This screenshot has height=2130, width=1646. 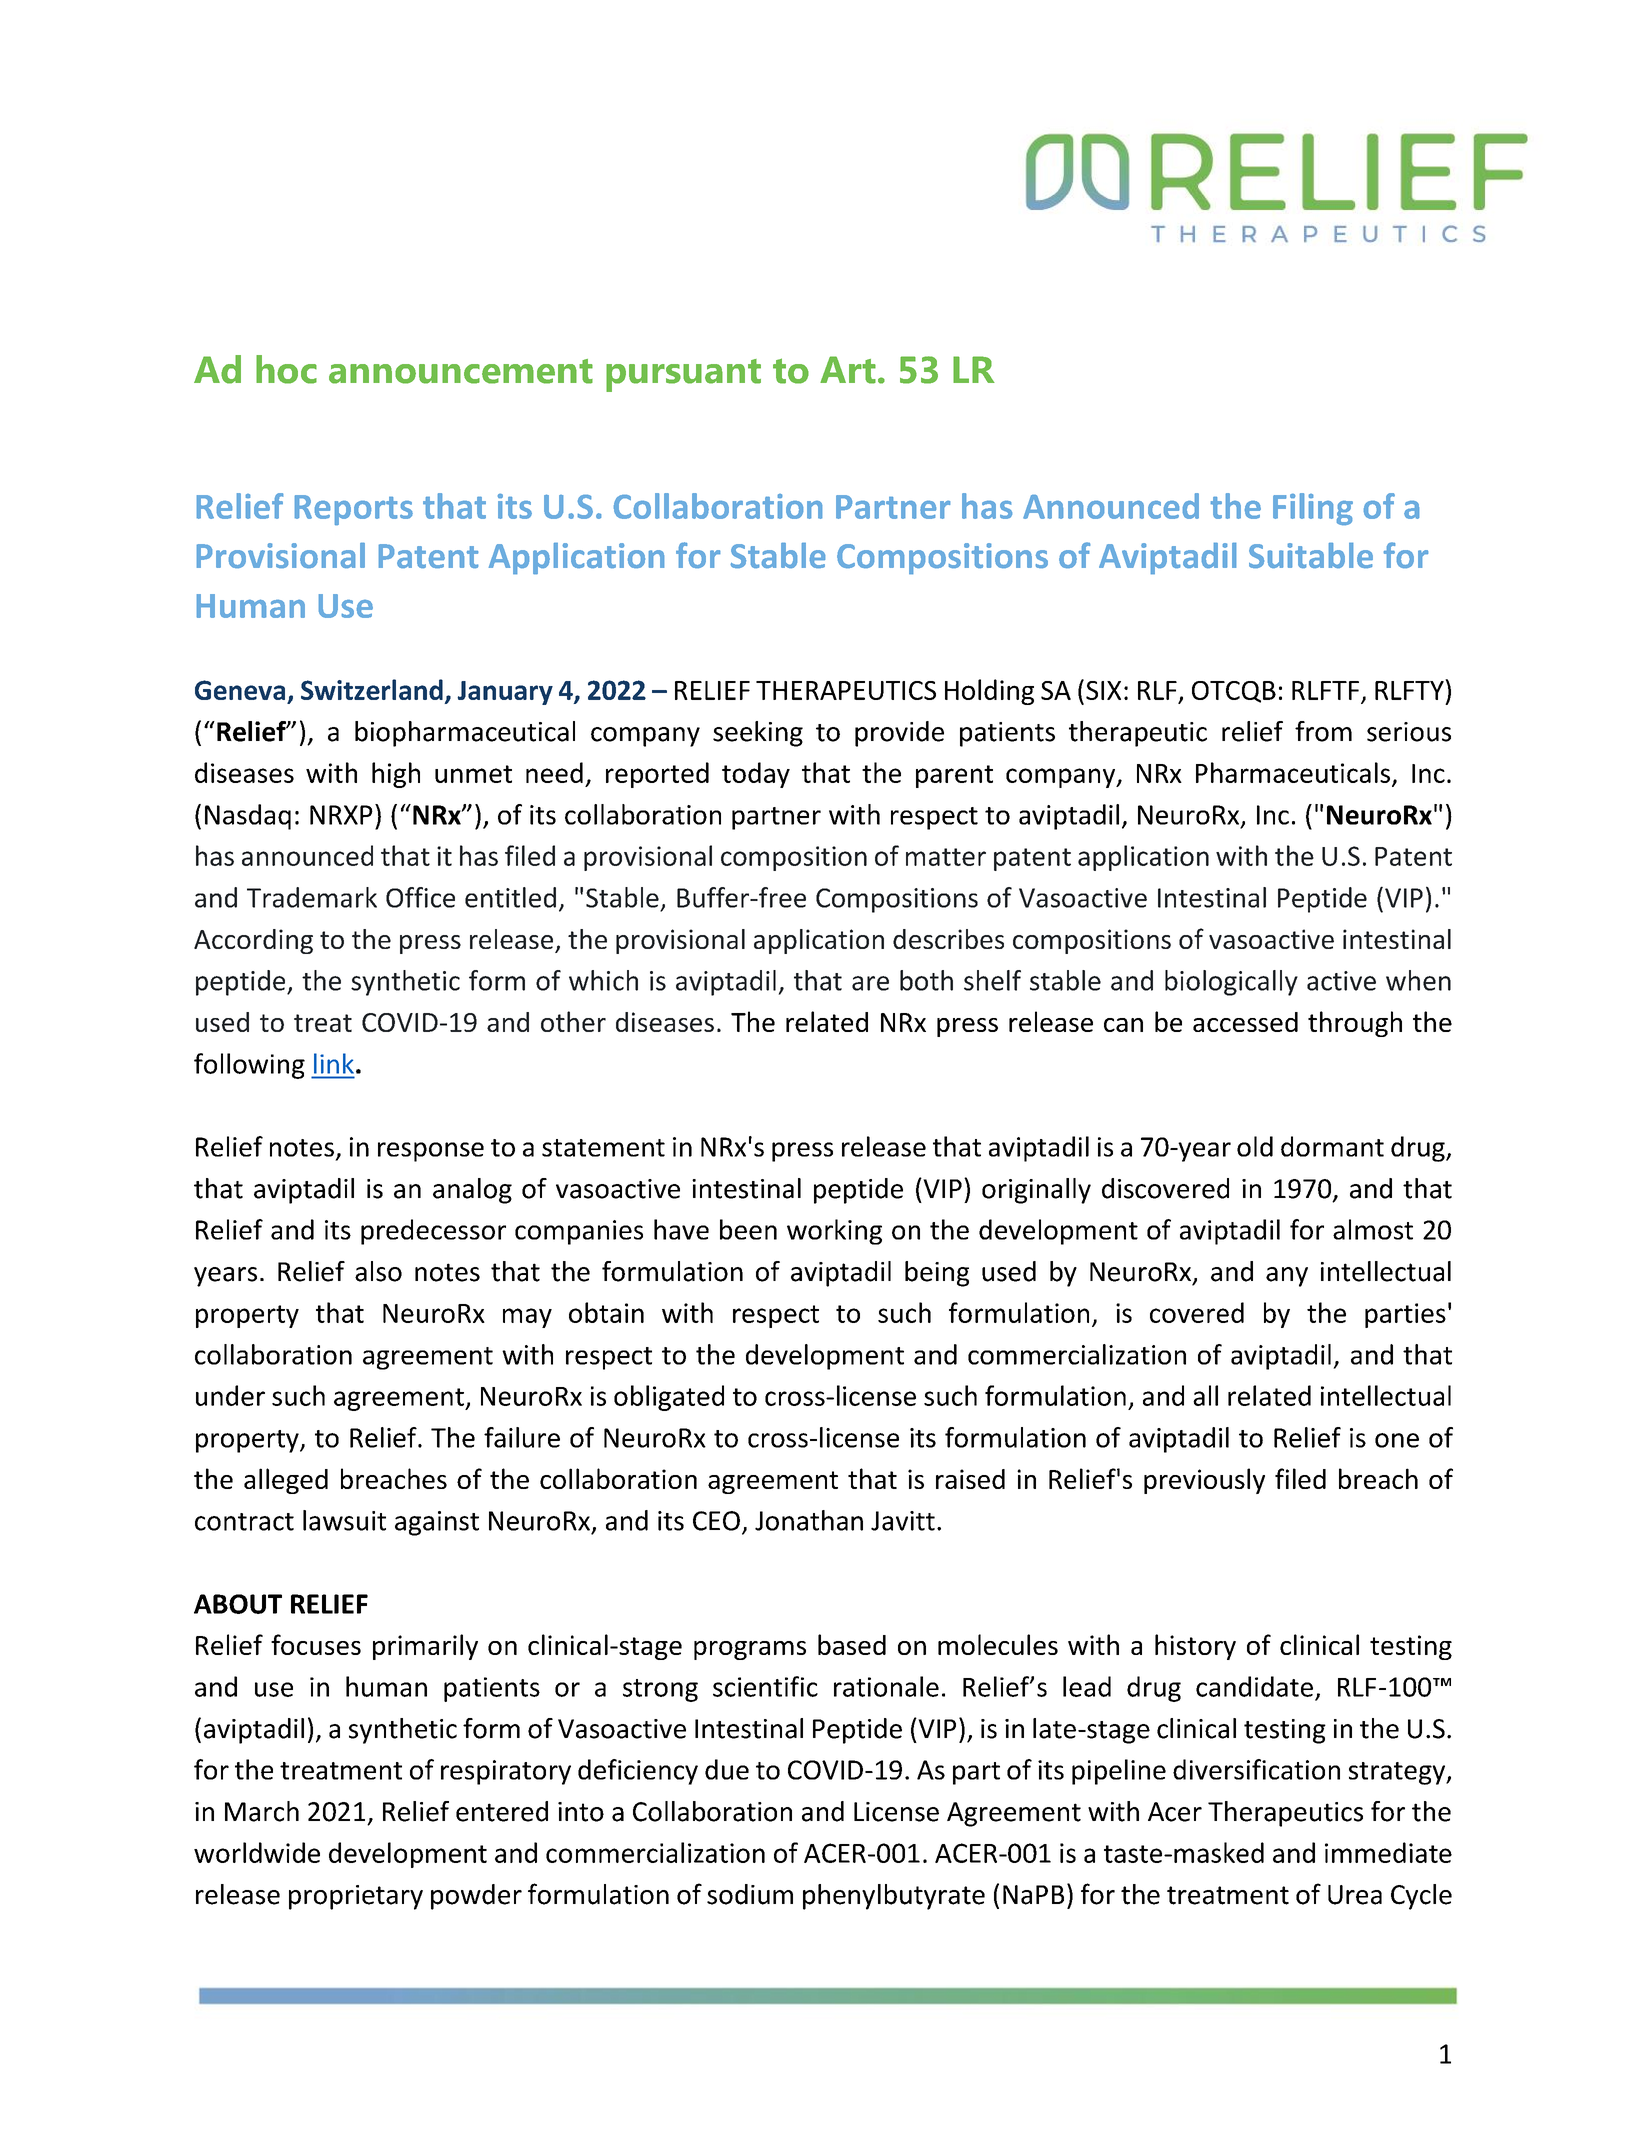 What do you see at coordinates (1313, 509) in the screenshot?
I see `Filing` at bounding box center [1313, 509].
